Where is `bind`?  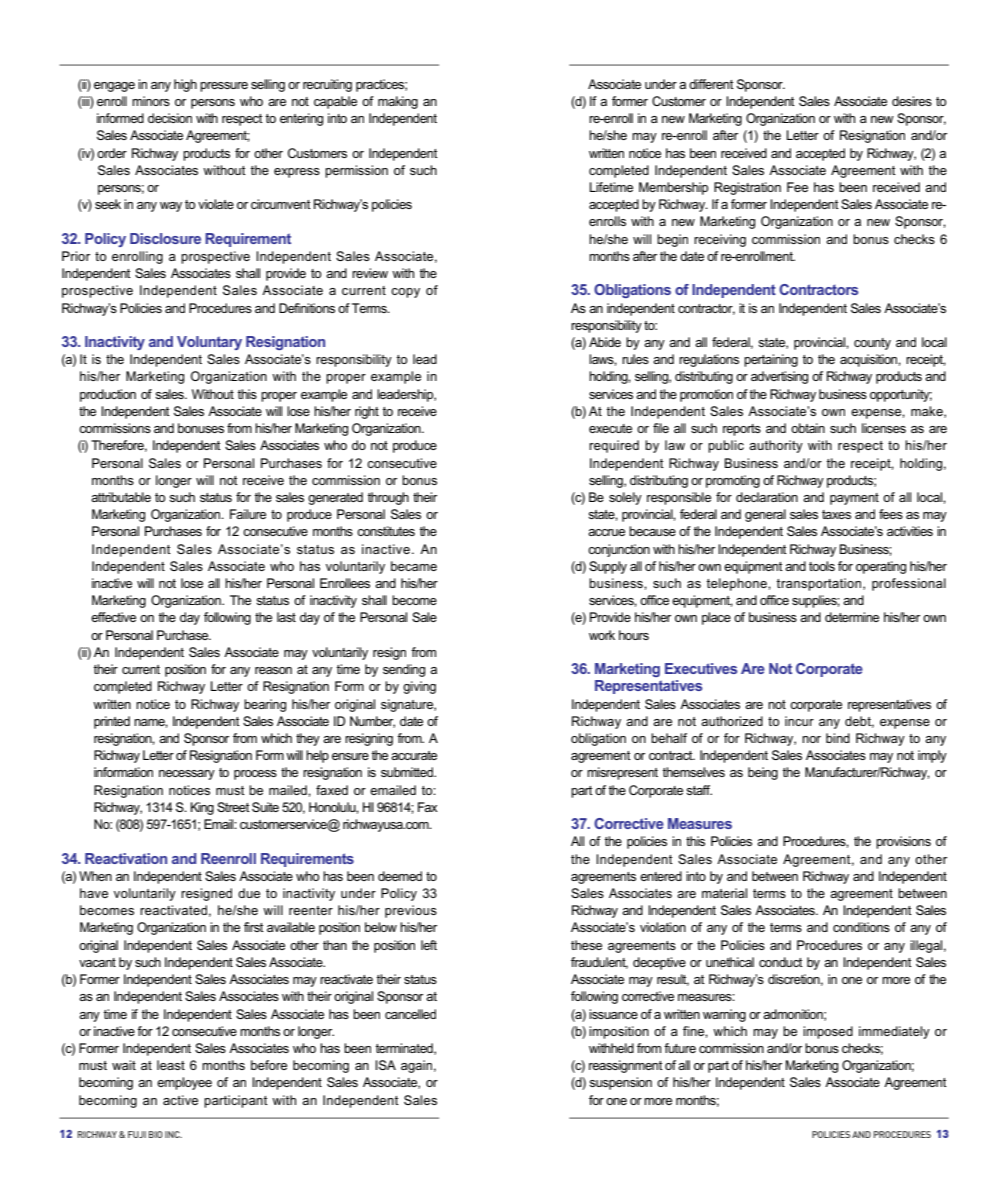 bind is located at coordinates (838, 738).
